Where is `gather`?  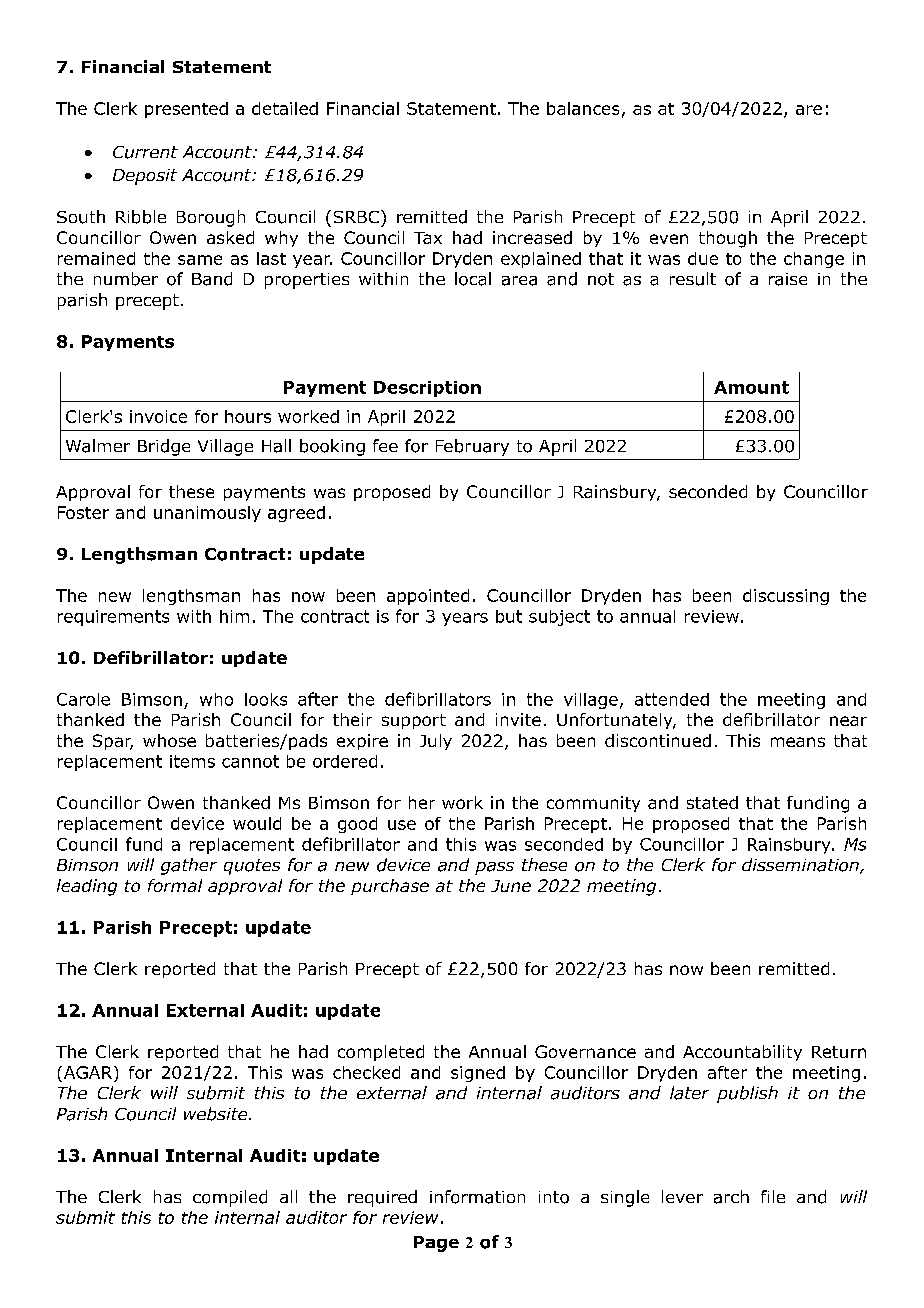 gather is located at coordinates (189, 866).
